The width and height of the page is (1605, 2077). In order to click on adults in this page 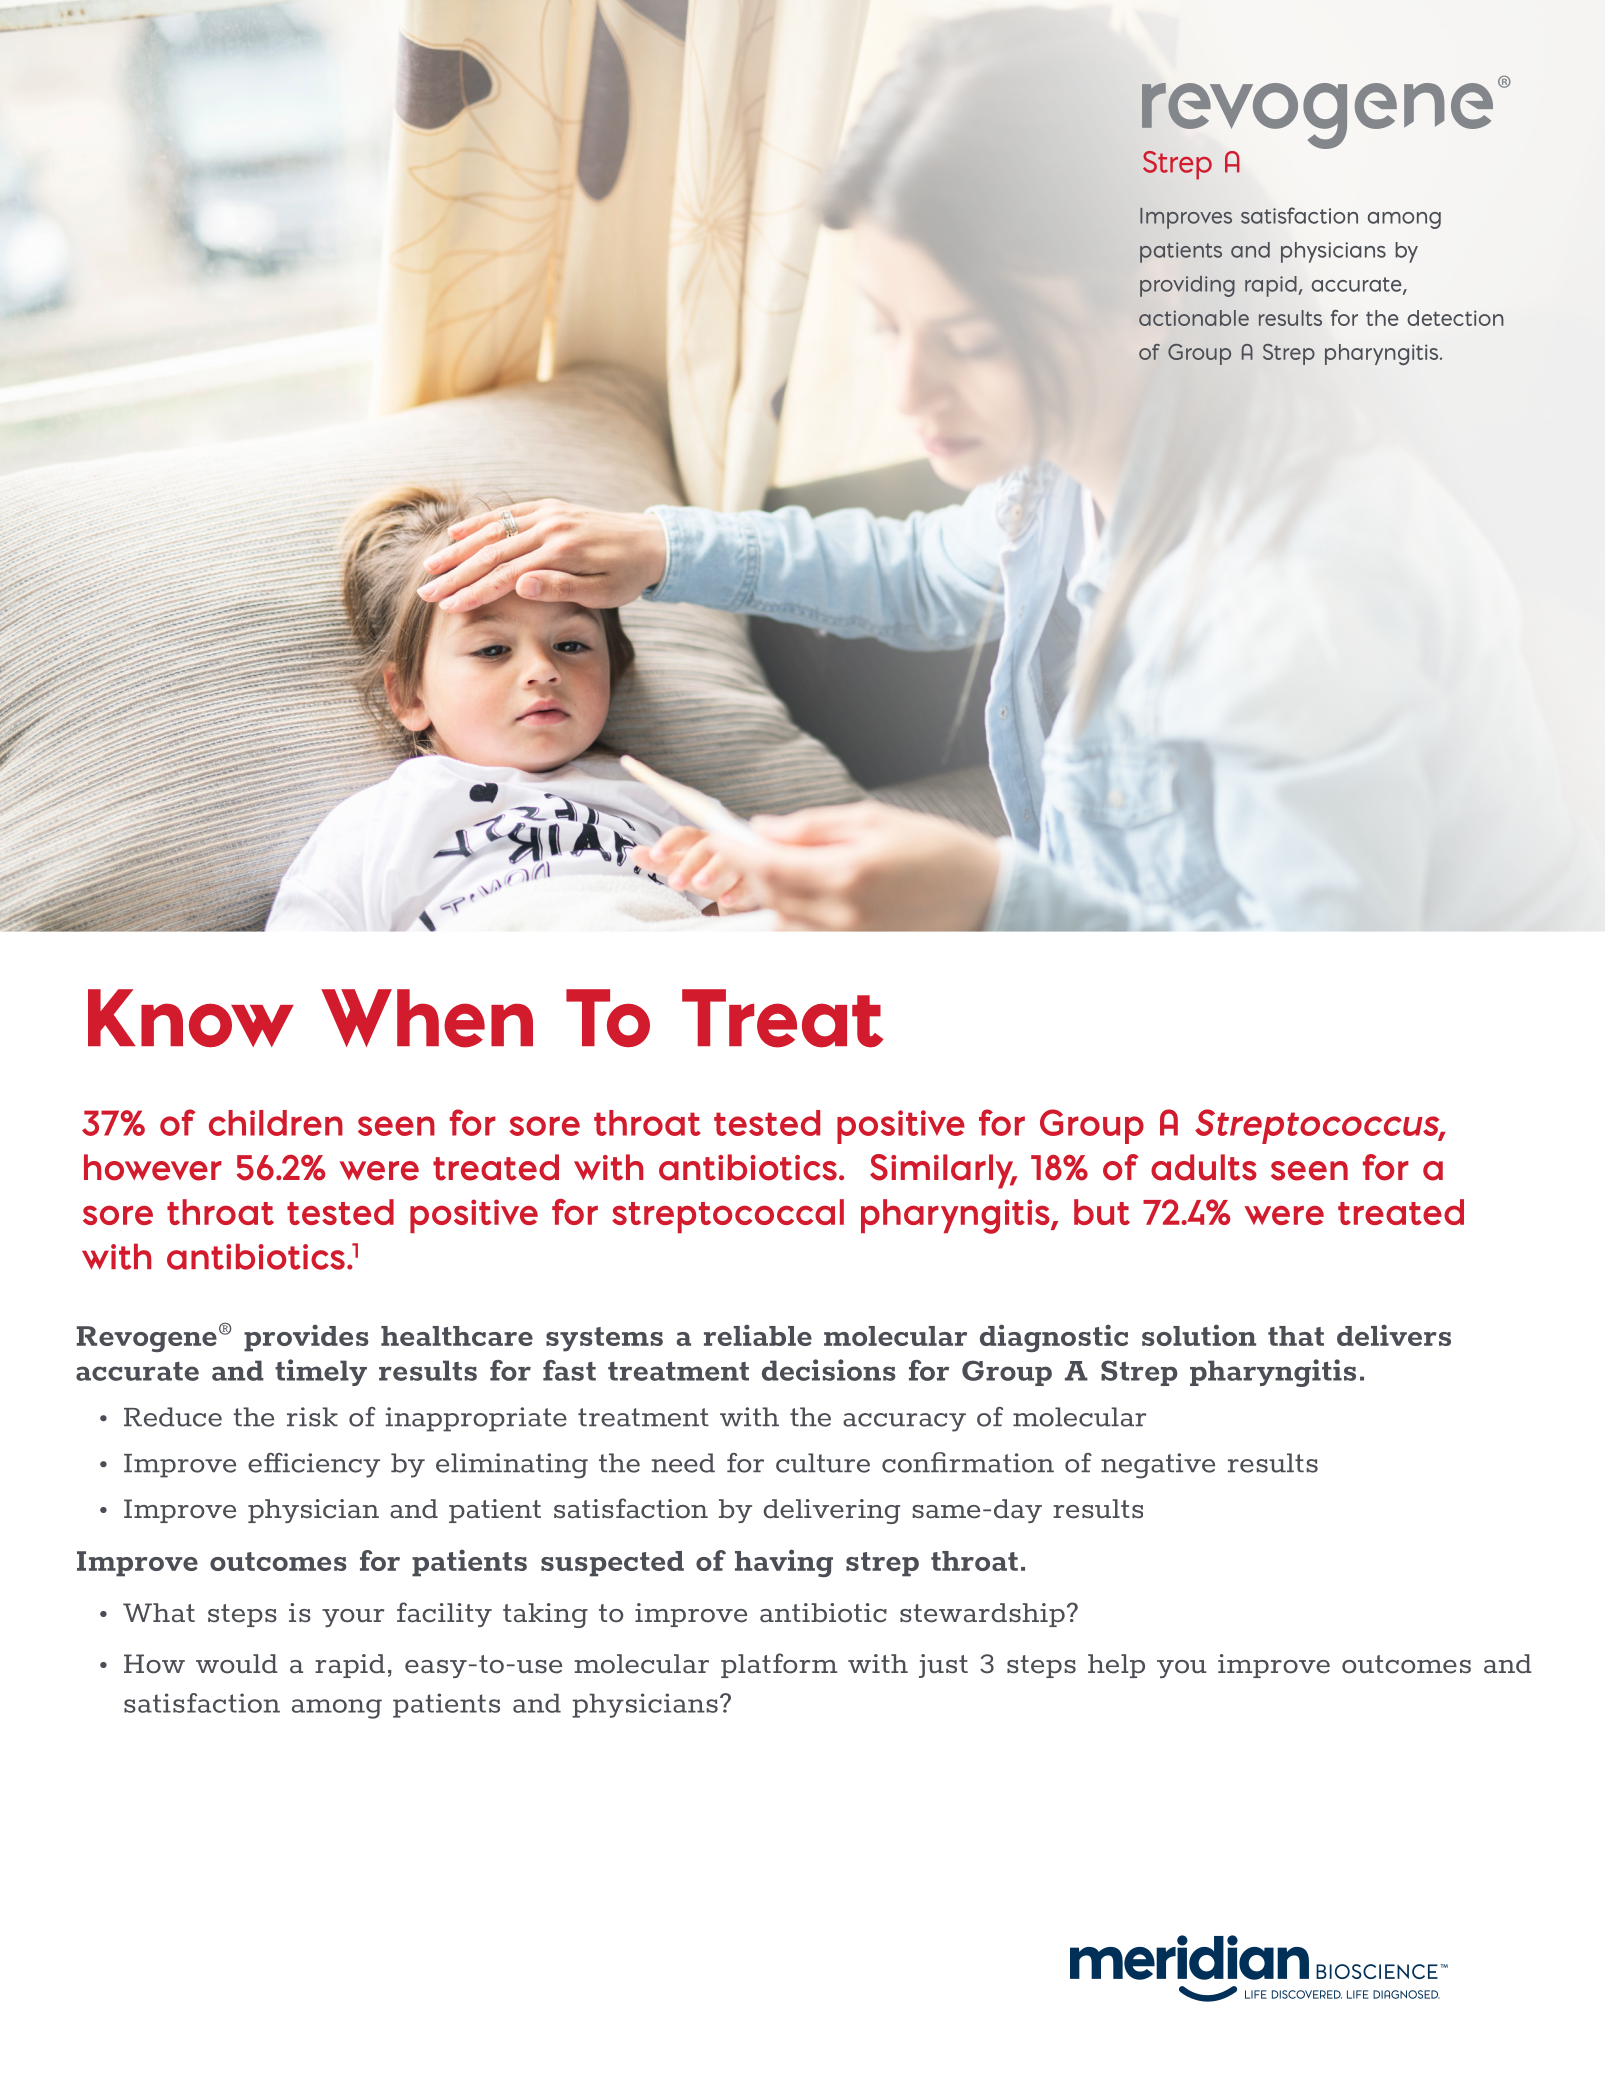, I will do `click(1204, 1167)`.
